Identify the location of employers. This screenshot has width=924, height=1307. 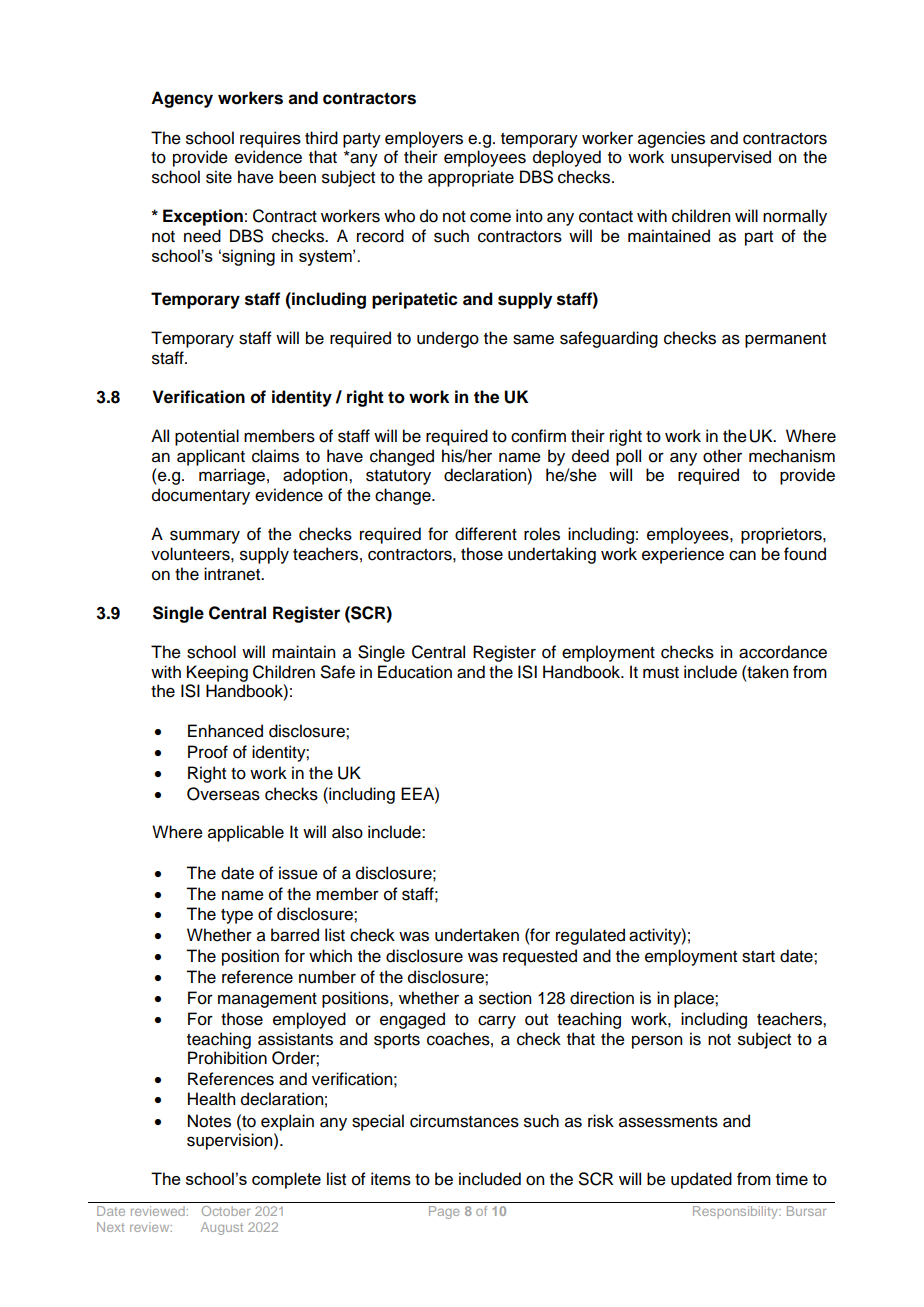
(424, 139).
